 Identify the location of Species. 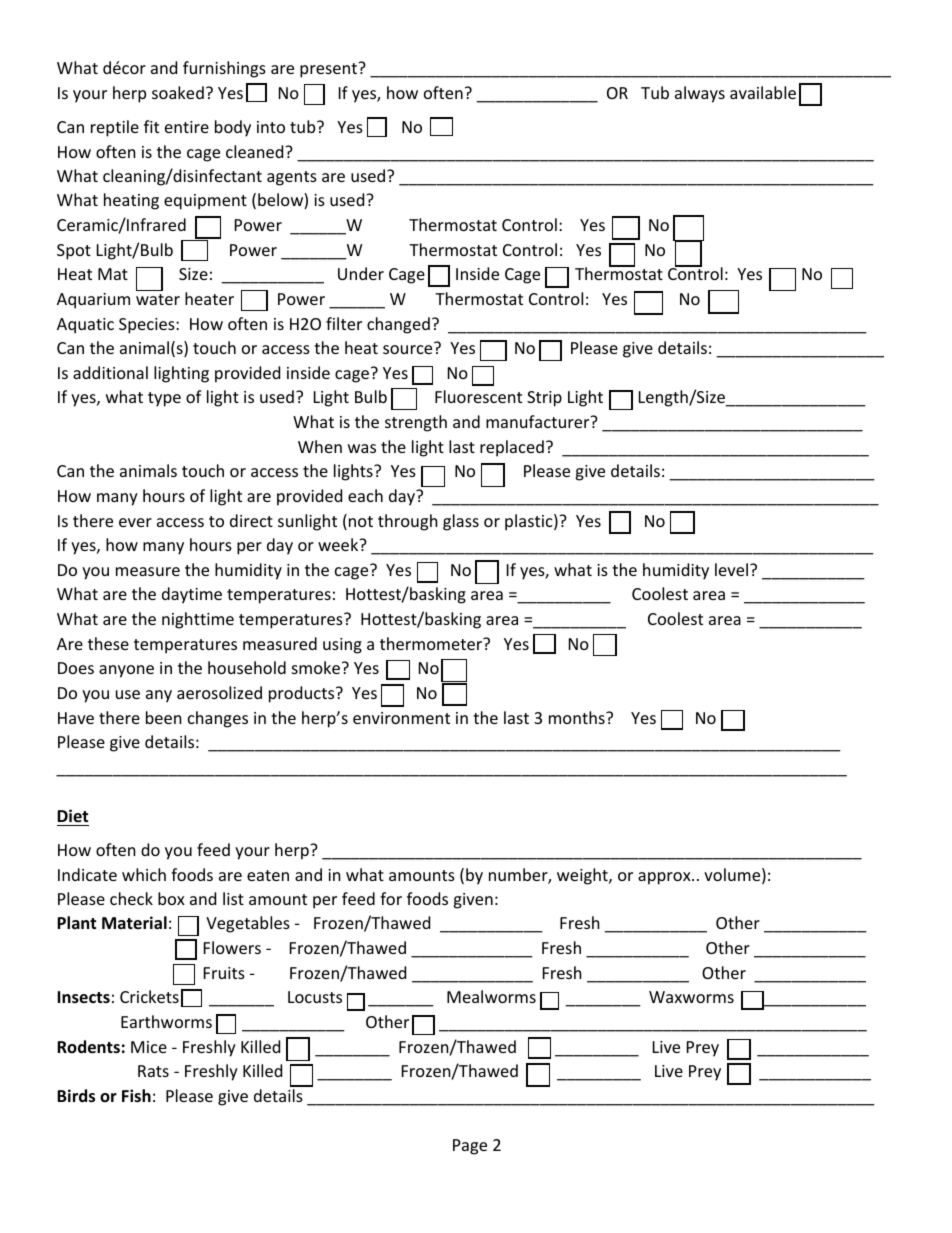
(148, 326).
